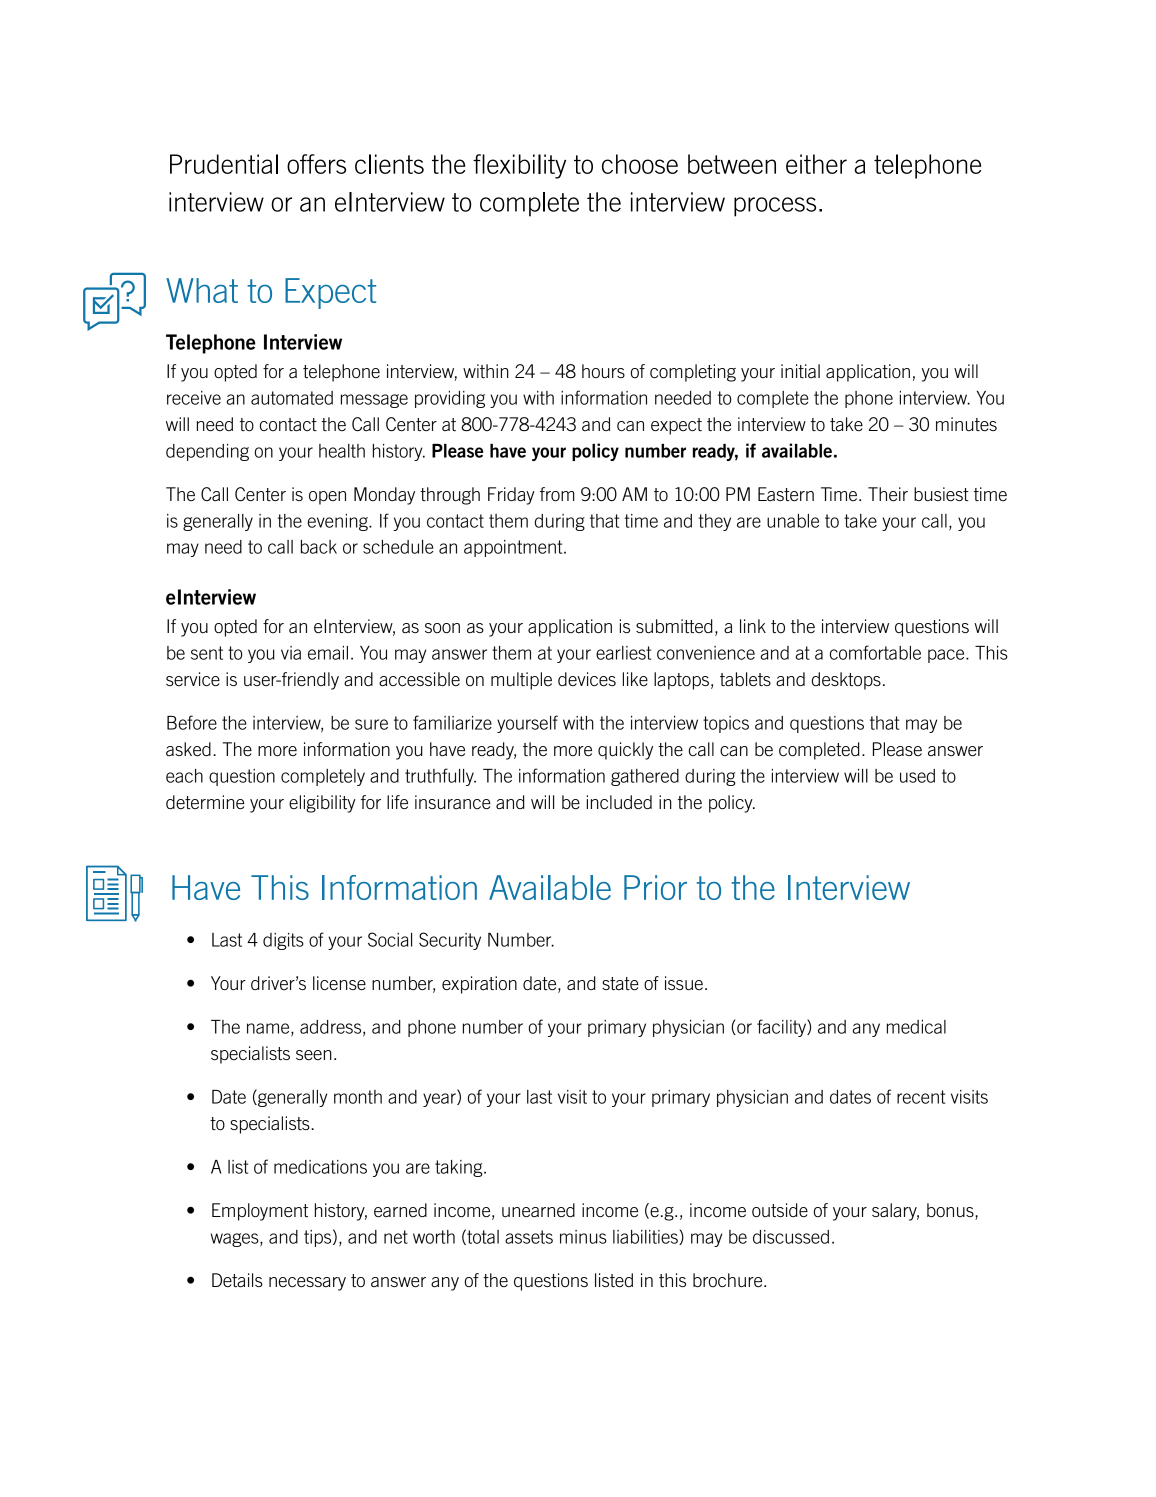 This page has height=1497, width=1156. I want to click on state, so click(620, 983).
